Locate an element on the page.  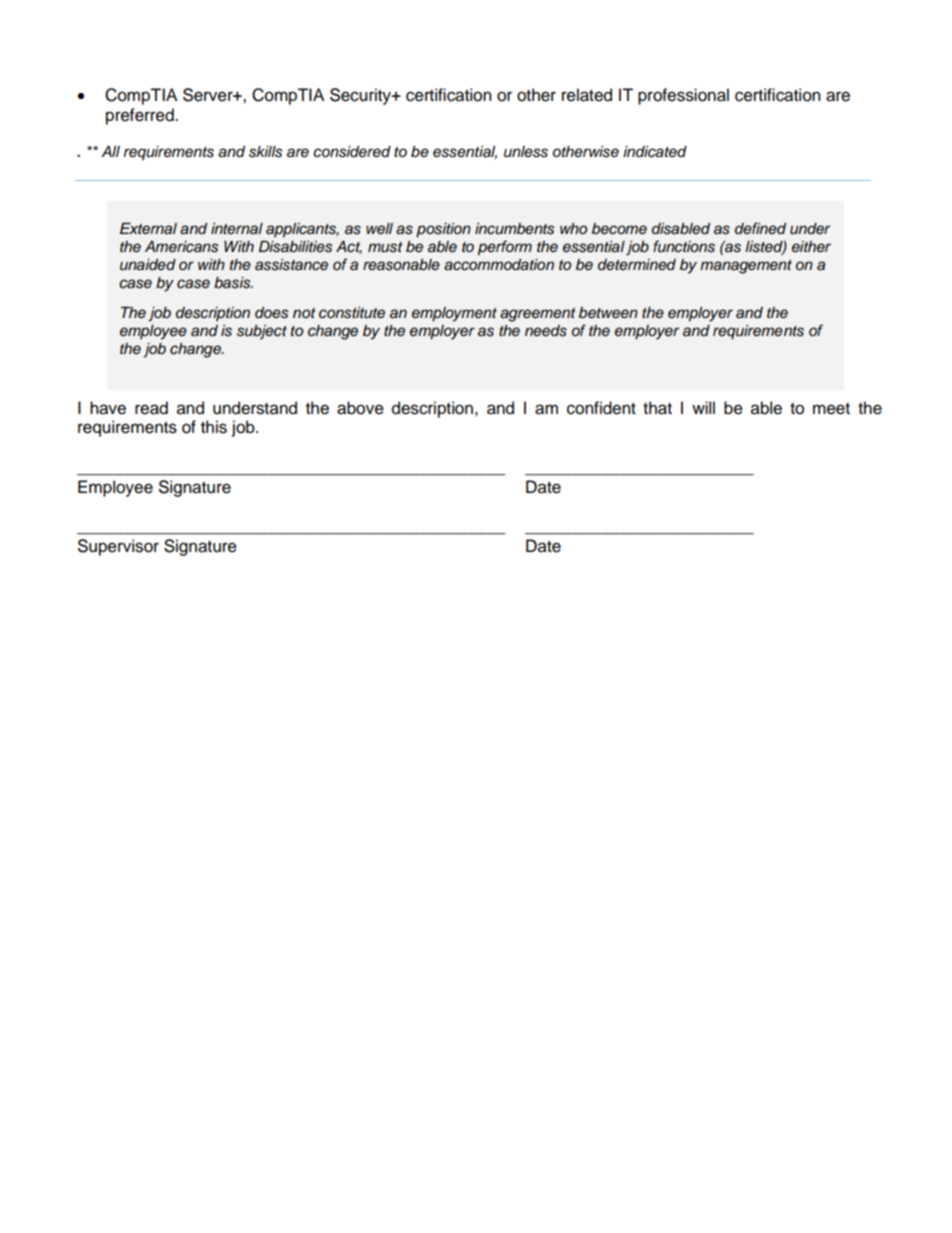
Server is located at coordinates (209, 95).
